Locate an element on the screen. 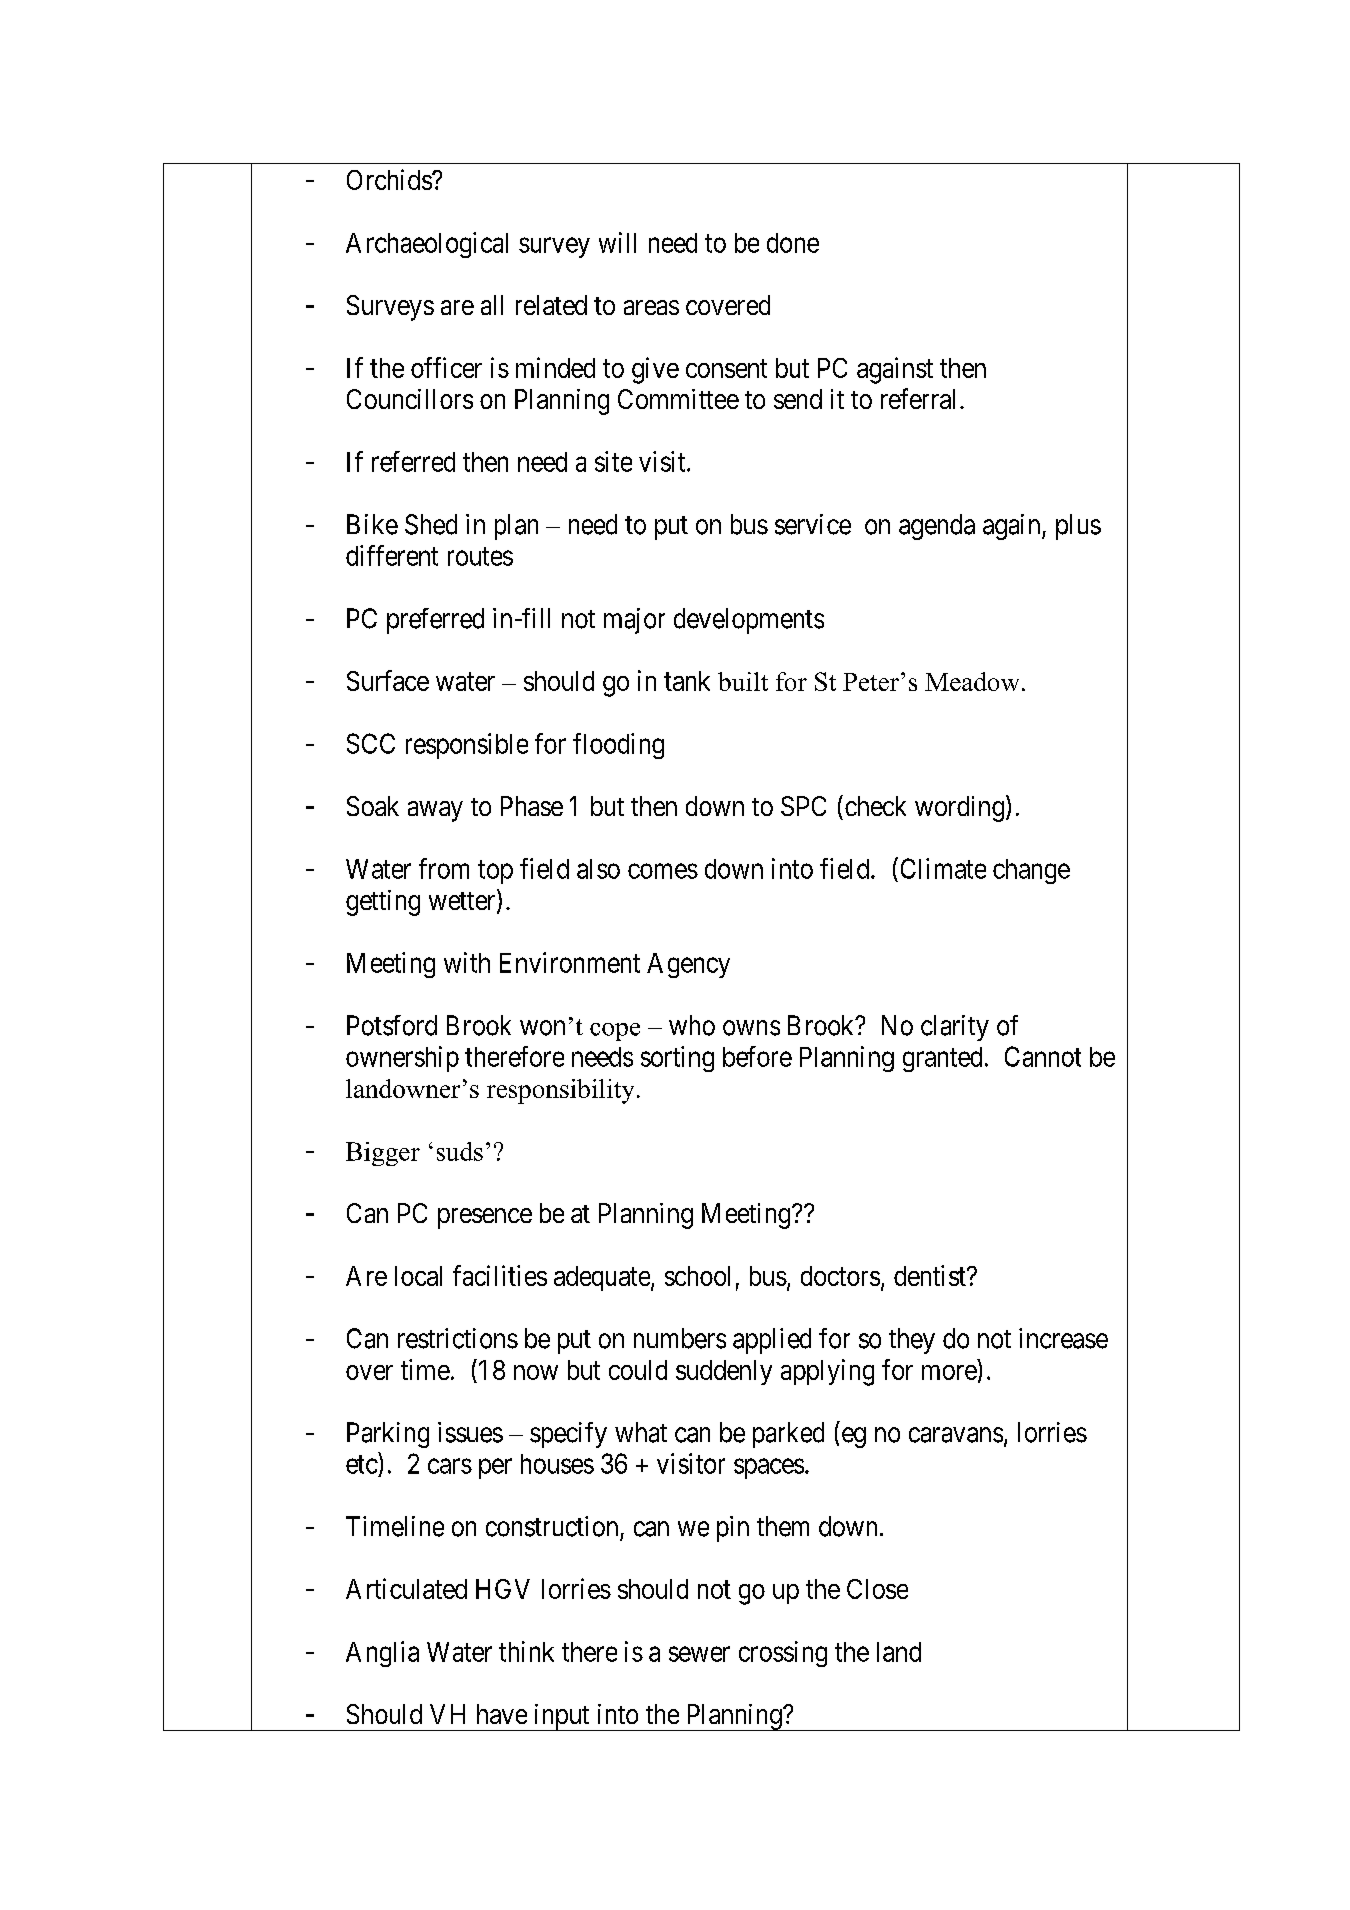  built is located at coordinates (743, 681).
